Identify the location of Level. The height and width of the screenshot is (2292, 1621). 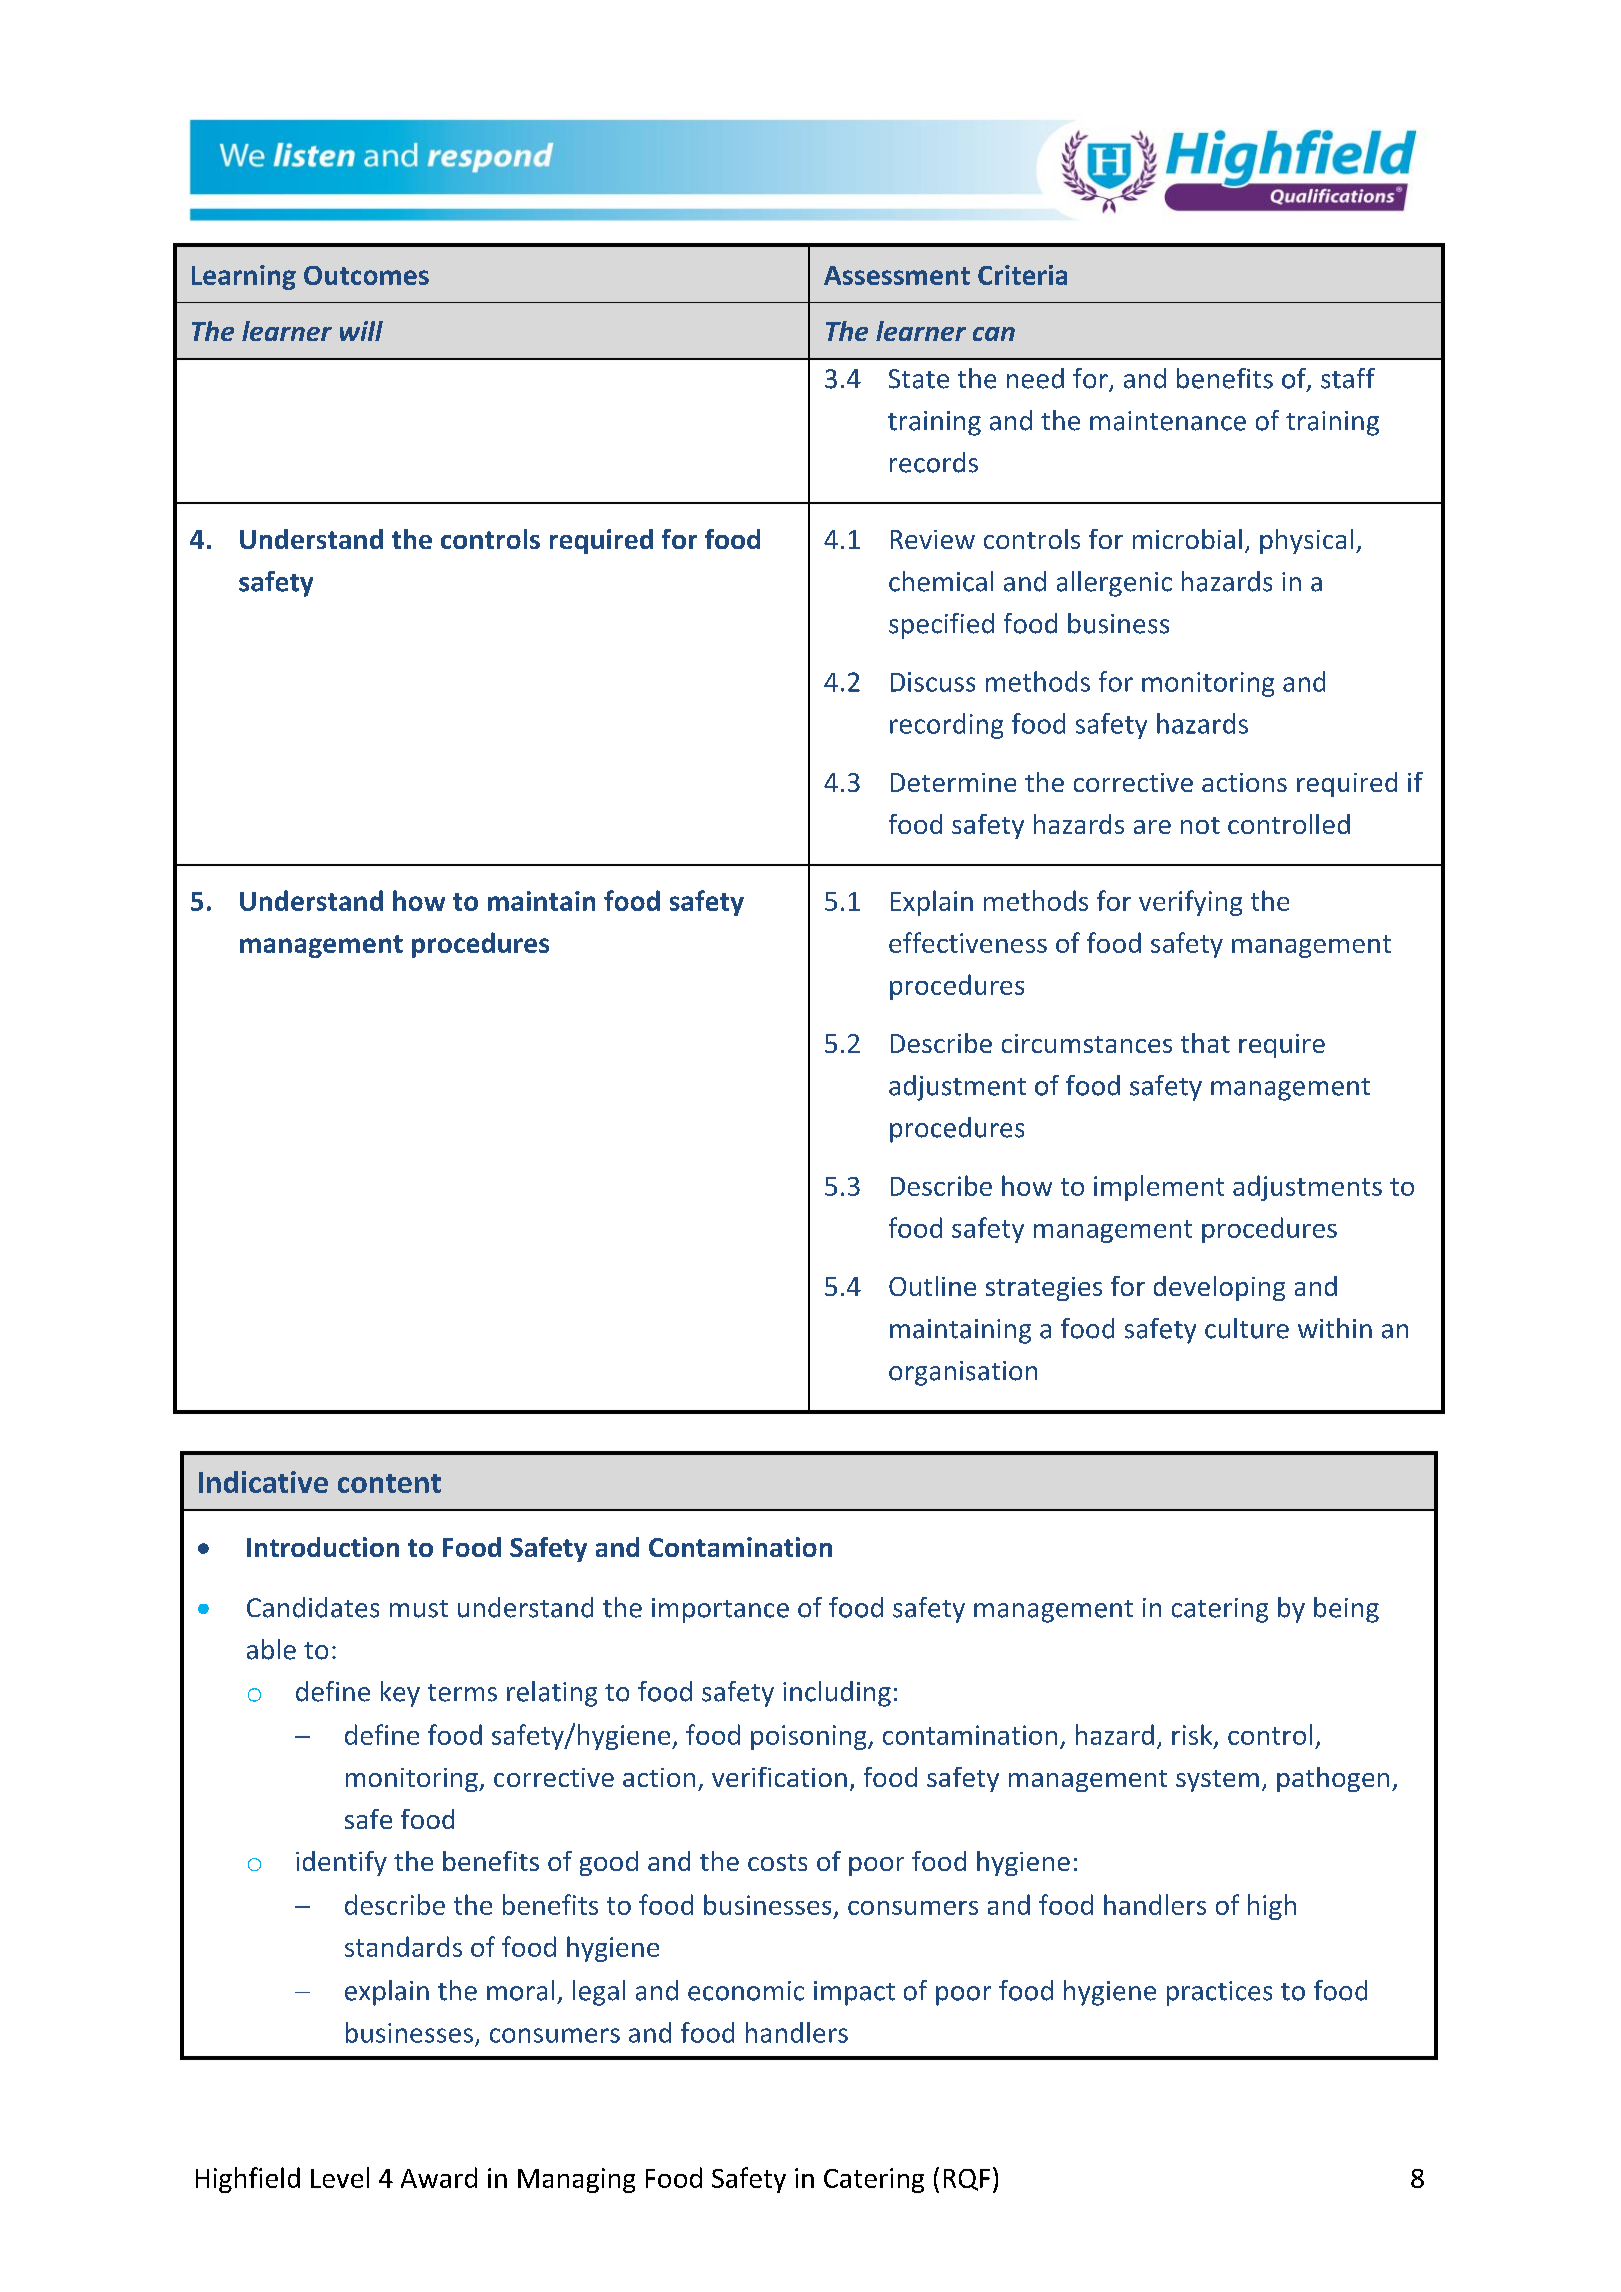
(340, 2177).
